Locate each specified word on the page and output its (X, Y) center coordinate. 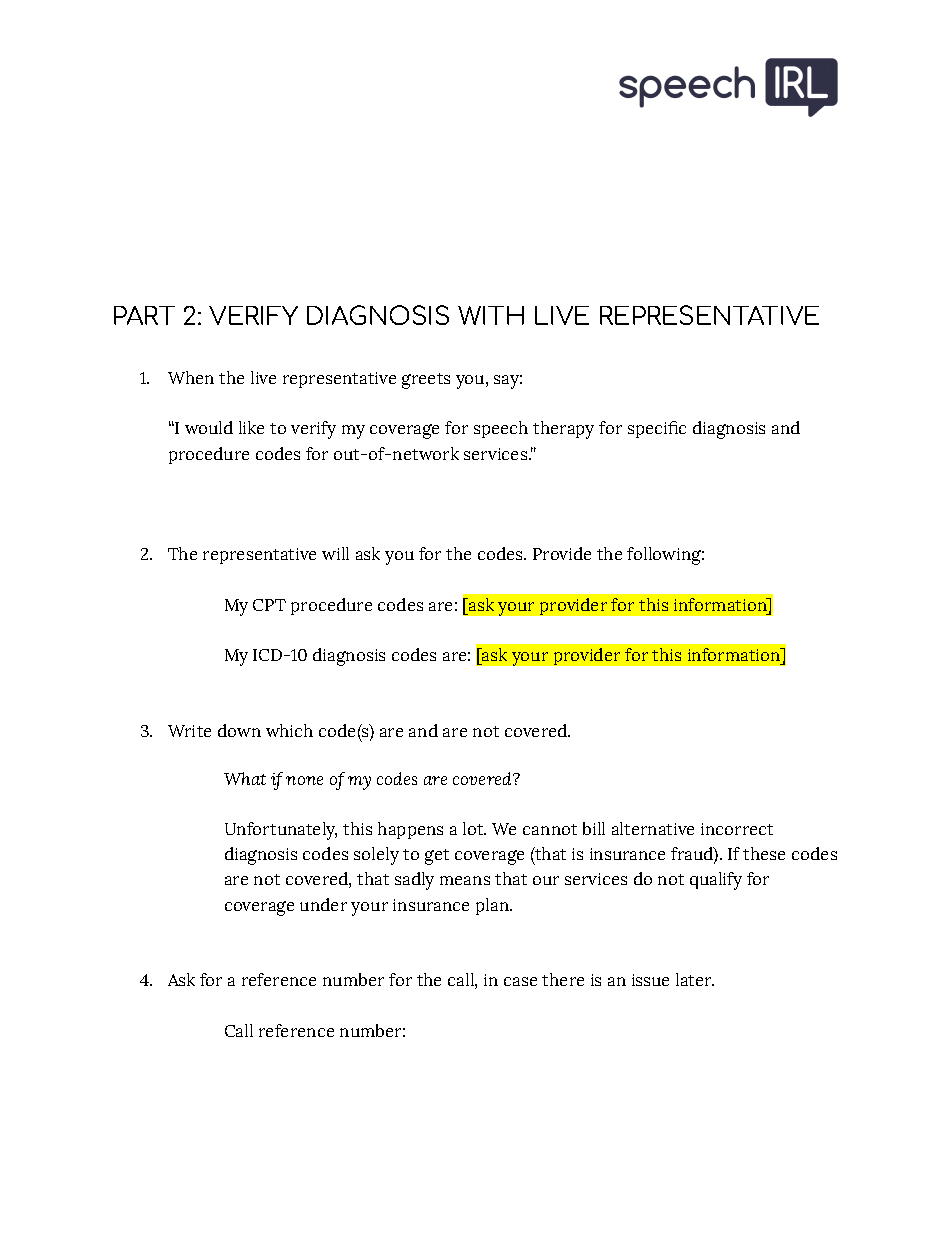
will (335, 553)
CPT (269, 605)
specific (657, 429)
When (191, 377)
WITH (491, 315)
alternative (653, 828)
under (323, 904)
